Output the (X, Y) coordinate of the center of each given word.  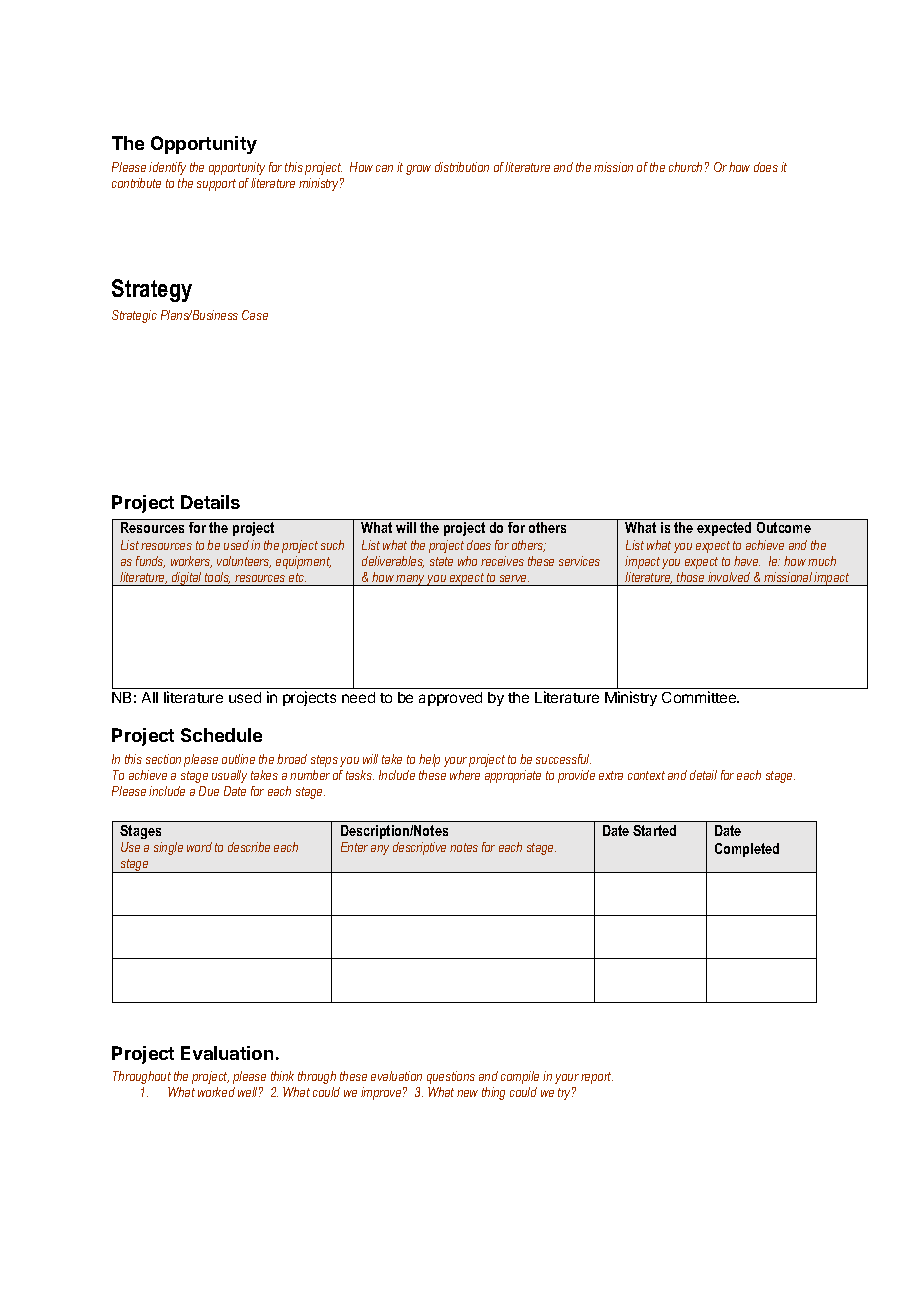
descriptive (419, 848)
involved (729, 577)
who (467, 561)
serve (514, 578)
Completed (747, 850)
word (199, 847)
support (216, 185)
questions (451, 1077)
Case (255, 315)
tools (217, 578)
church (685, 167)
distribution (462, 167)
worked (216, 1092)
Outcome (784, 527)
